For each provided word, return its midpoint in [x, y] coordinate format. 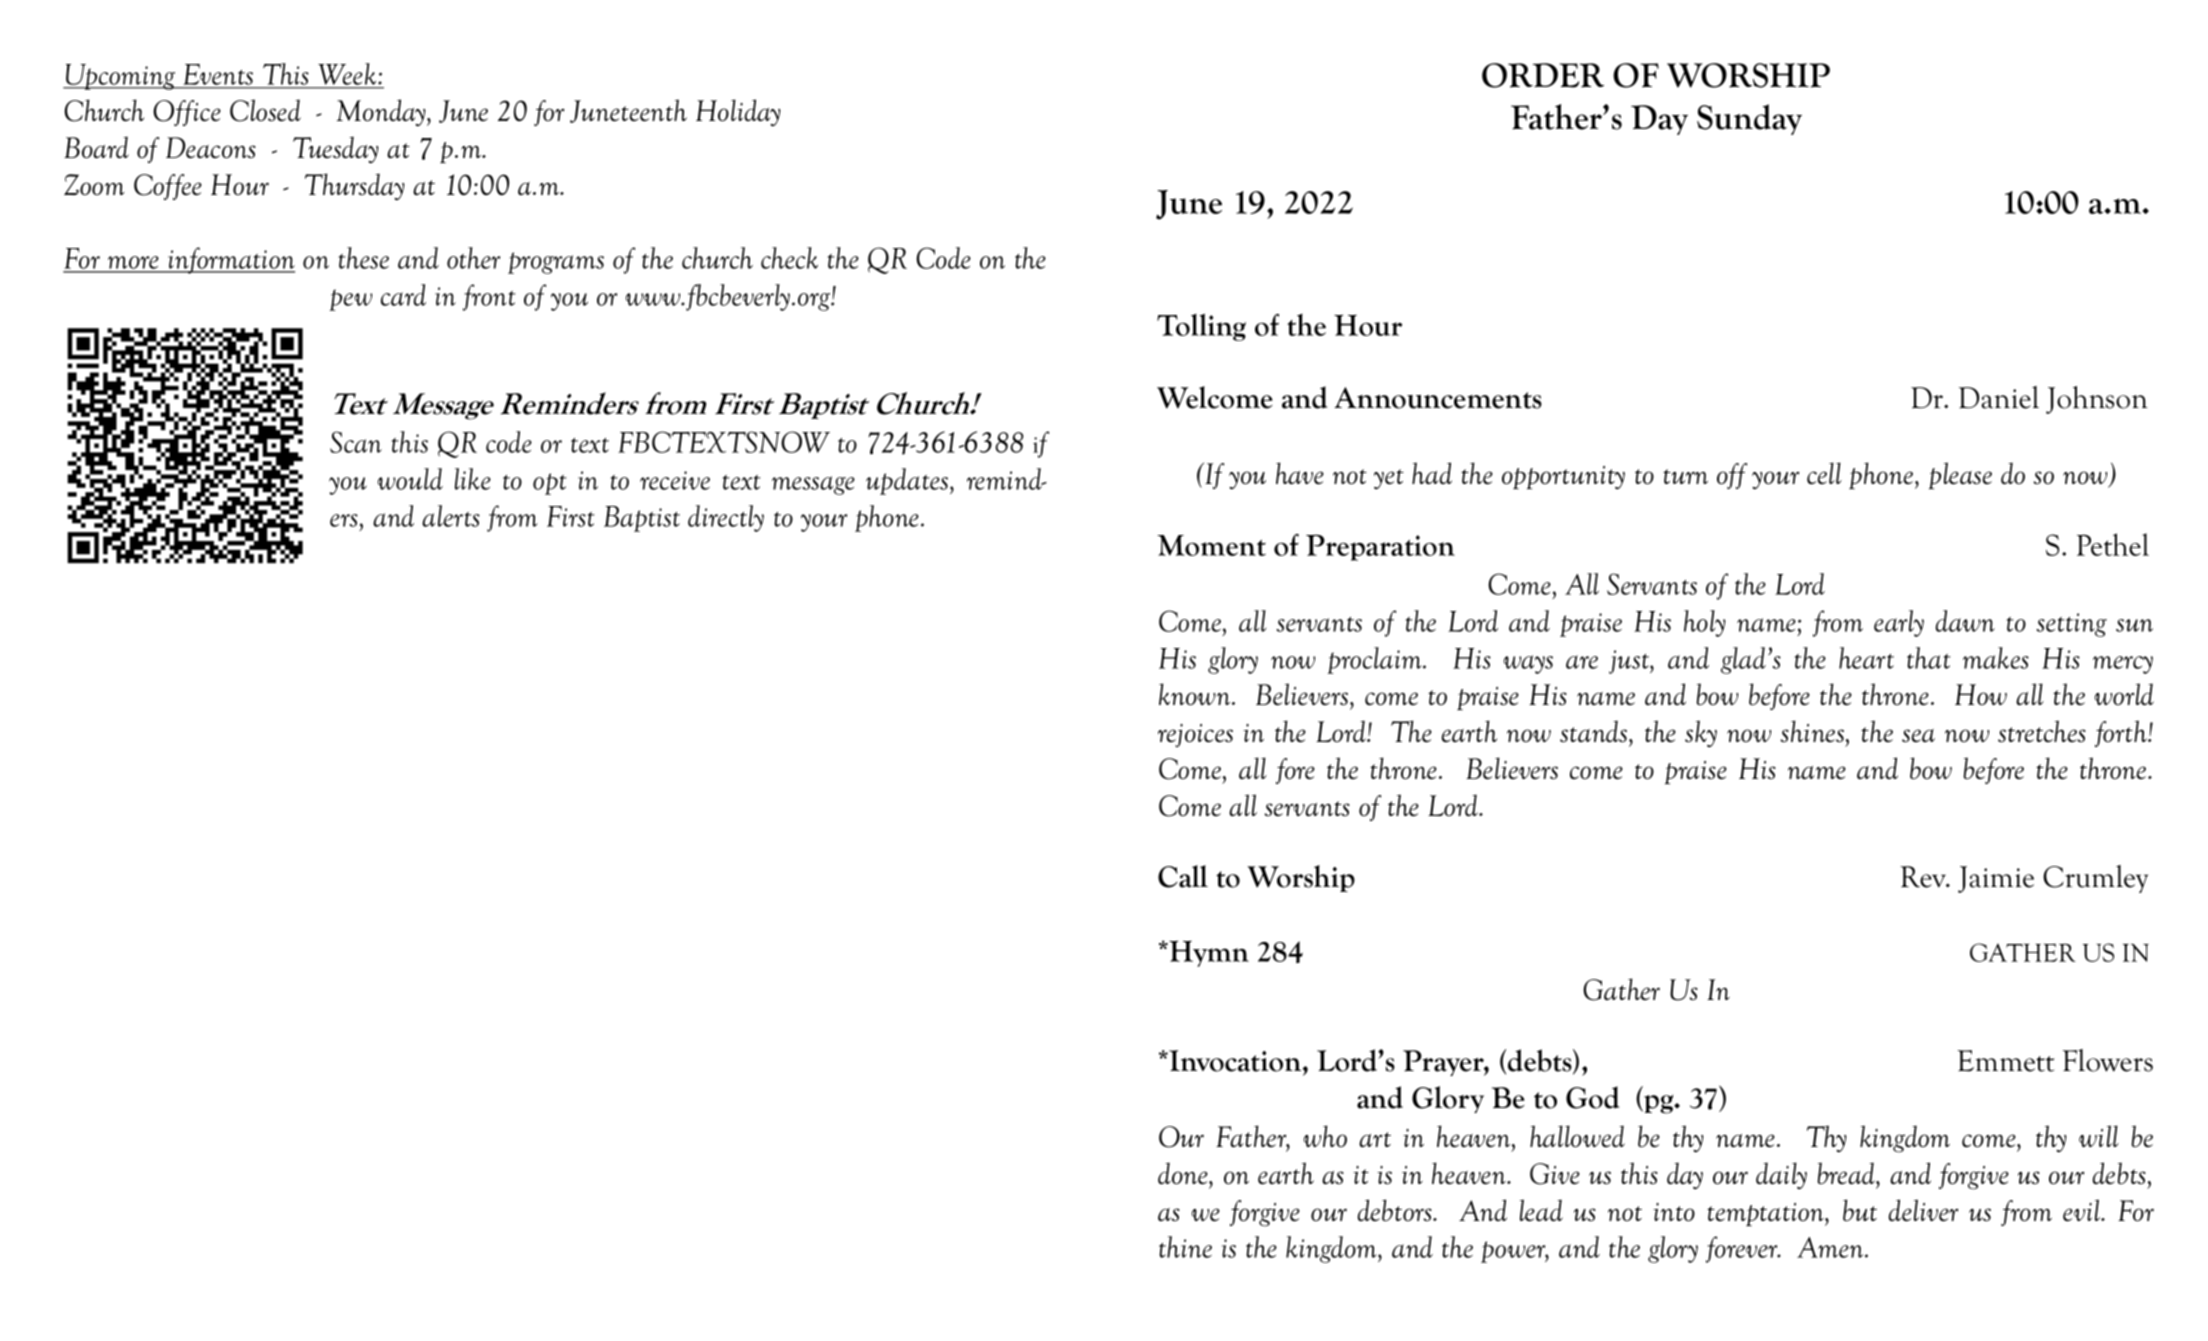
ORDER [1543, 75]
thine [1185, 1247]
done [1184, 1173]
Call [1183, 876]
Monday [382, 113]
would [410, 479]
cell [1824, 473]
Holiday [738, 113]
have [1300, 473]
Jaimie [1996, 879]
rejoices [1195, 736]
